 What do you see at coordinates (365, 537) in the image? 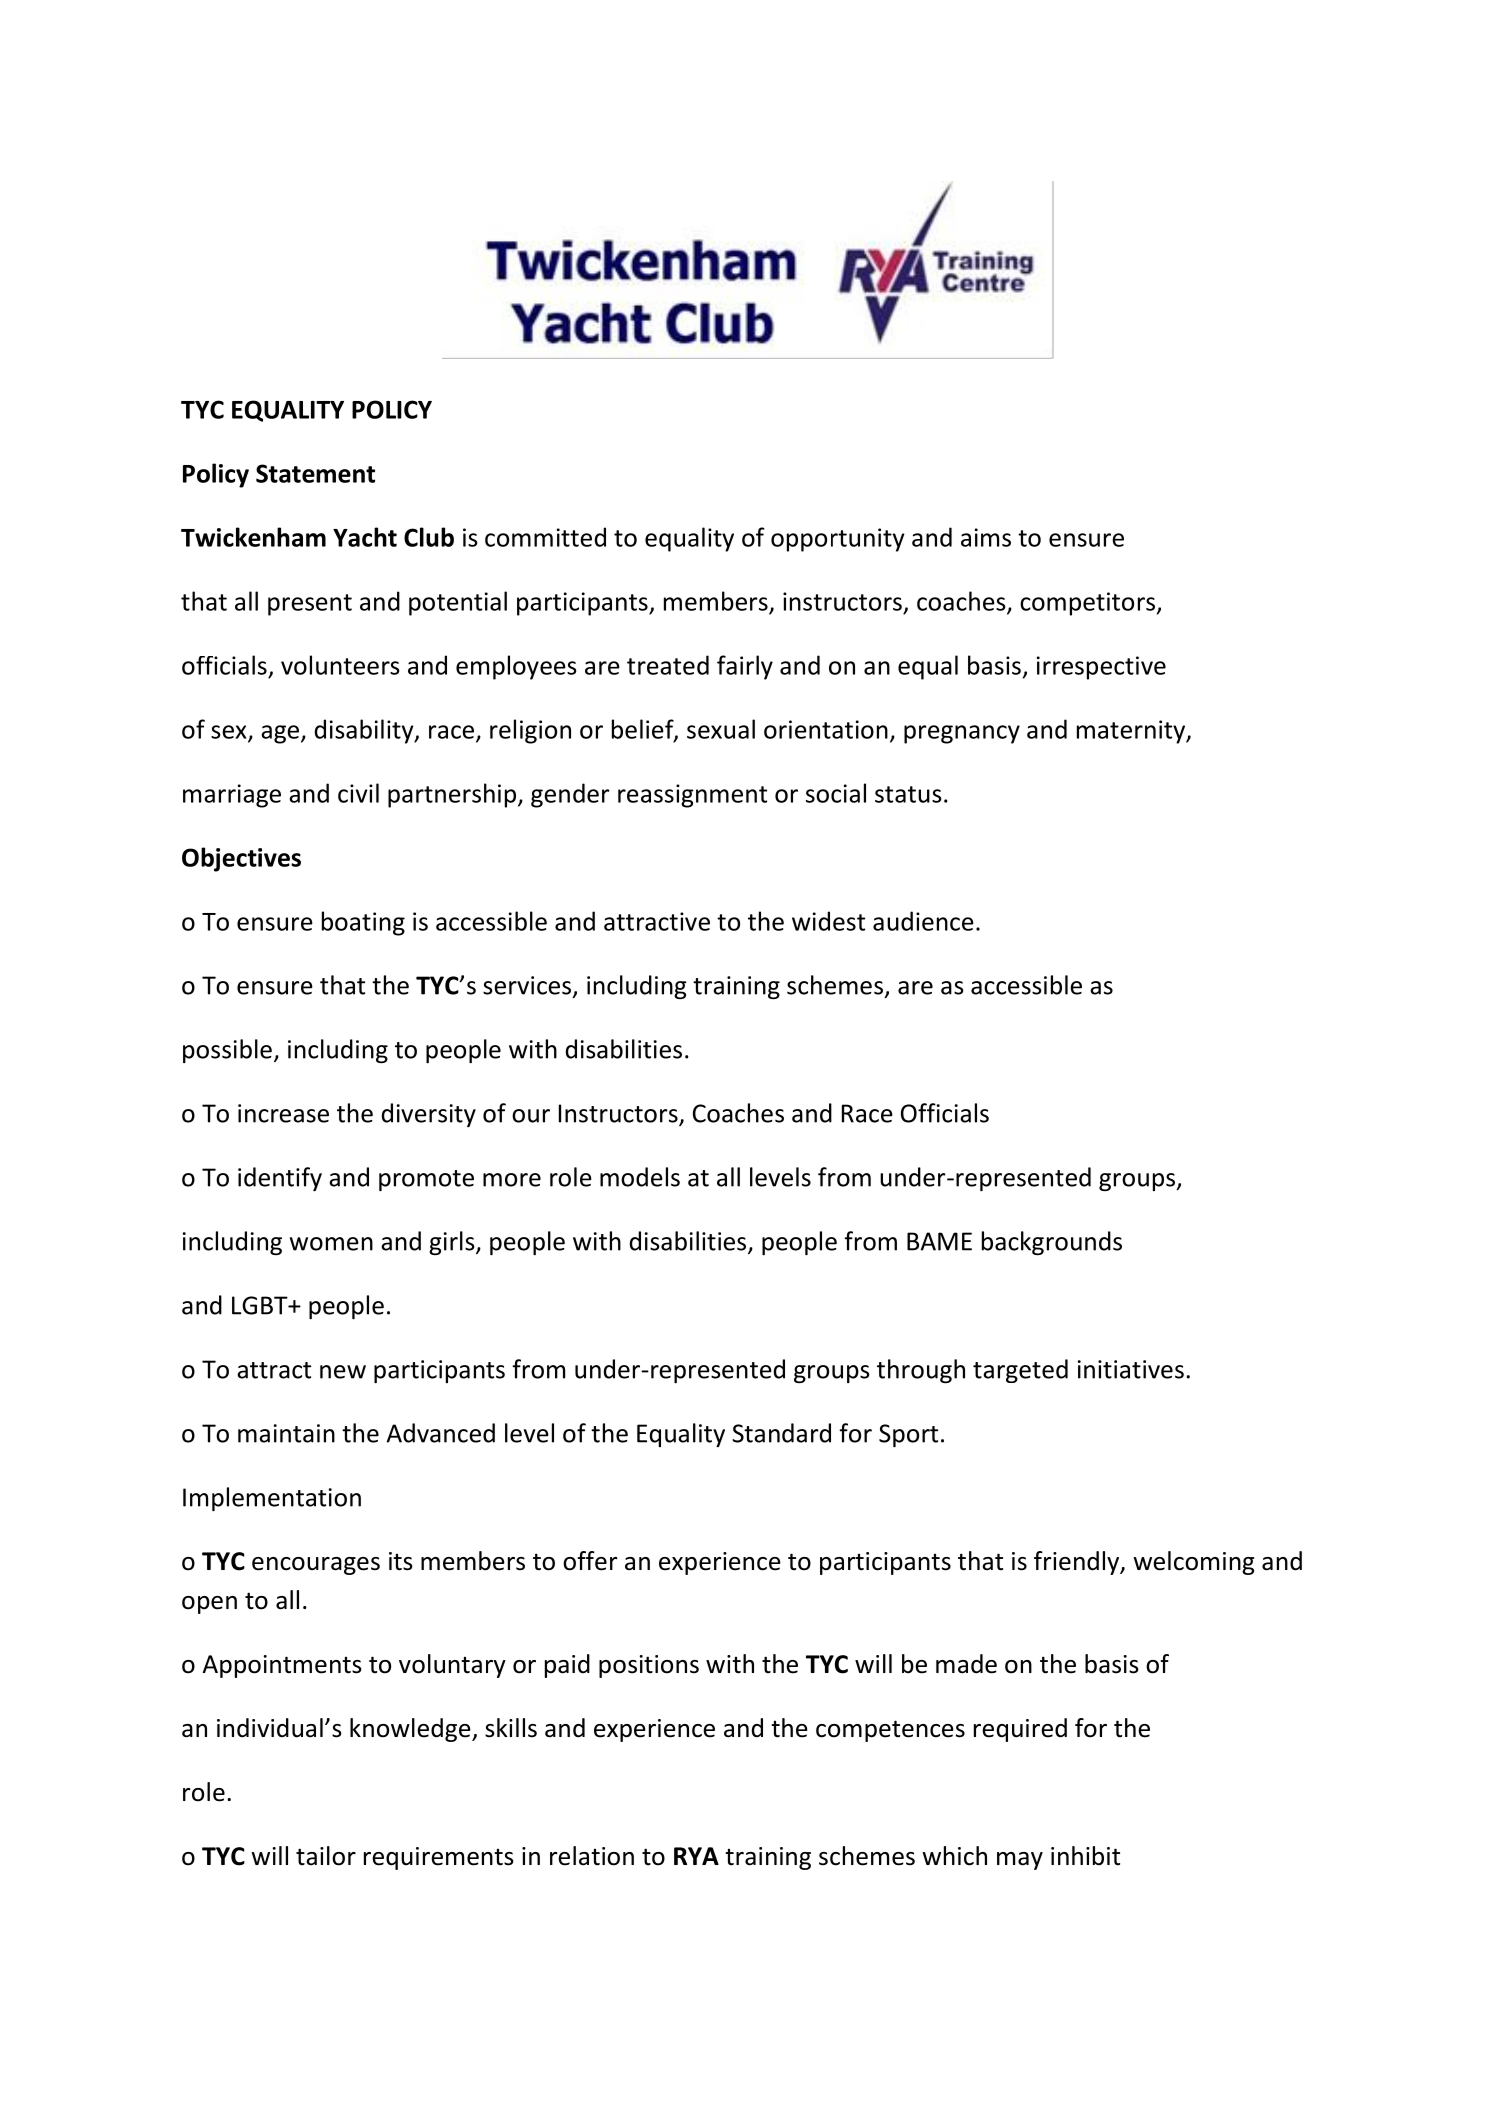
I see `Yacht` at bounding box center [365, 537].
